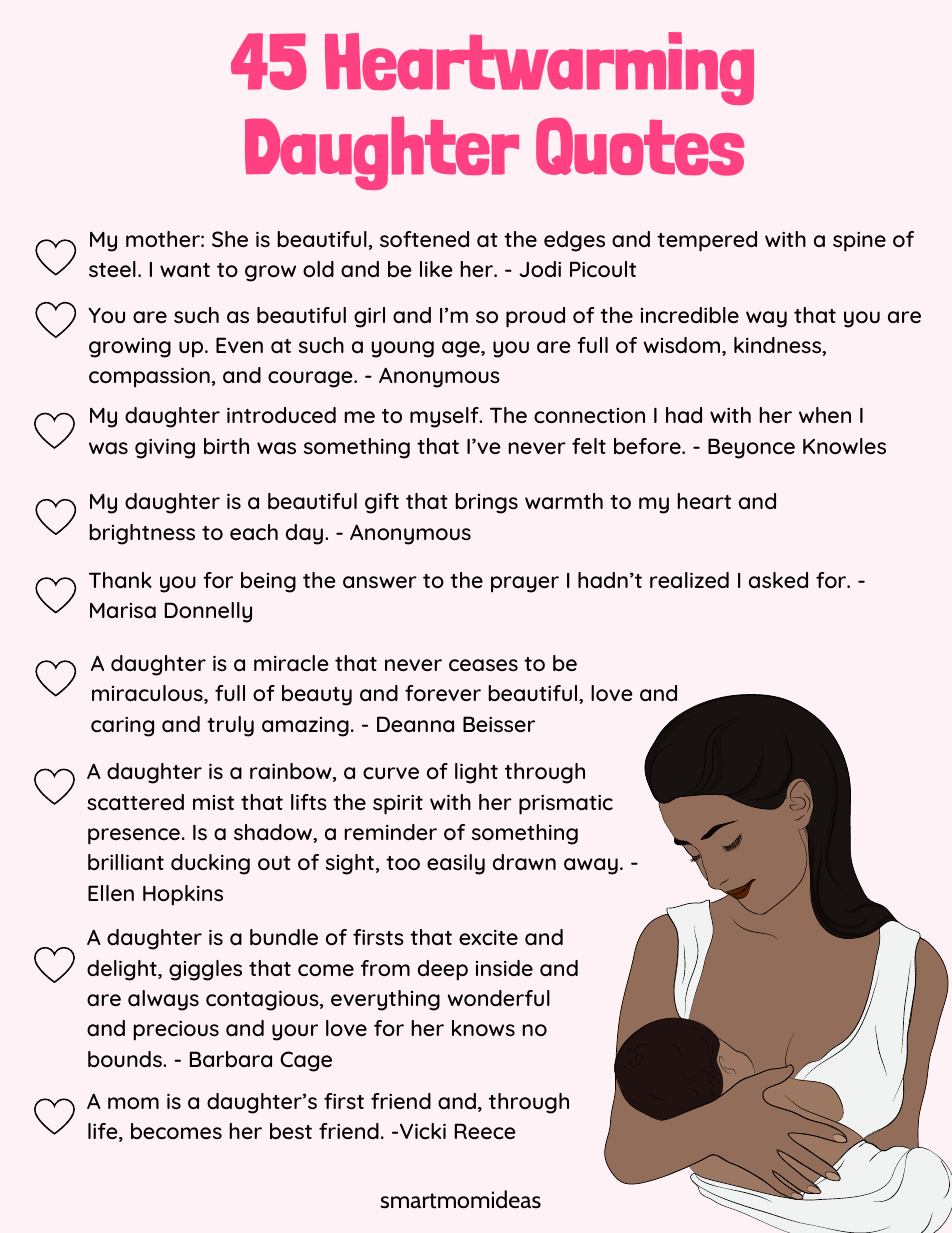 This image has width=952, height=1233. I want to click on Even, so click(239, 345).
